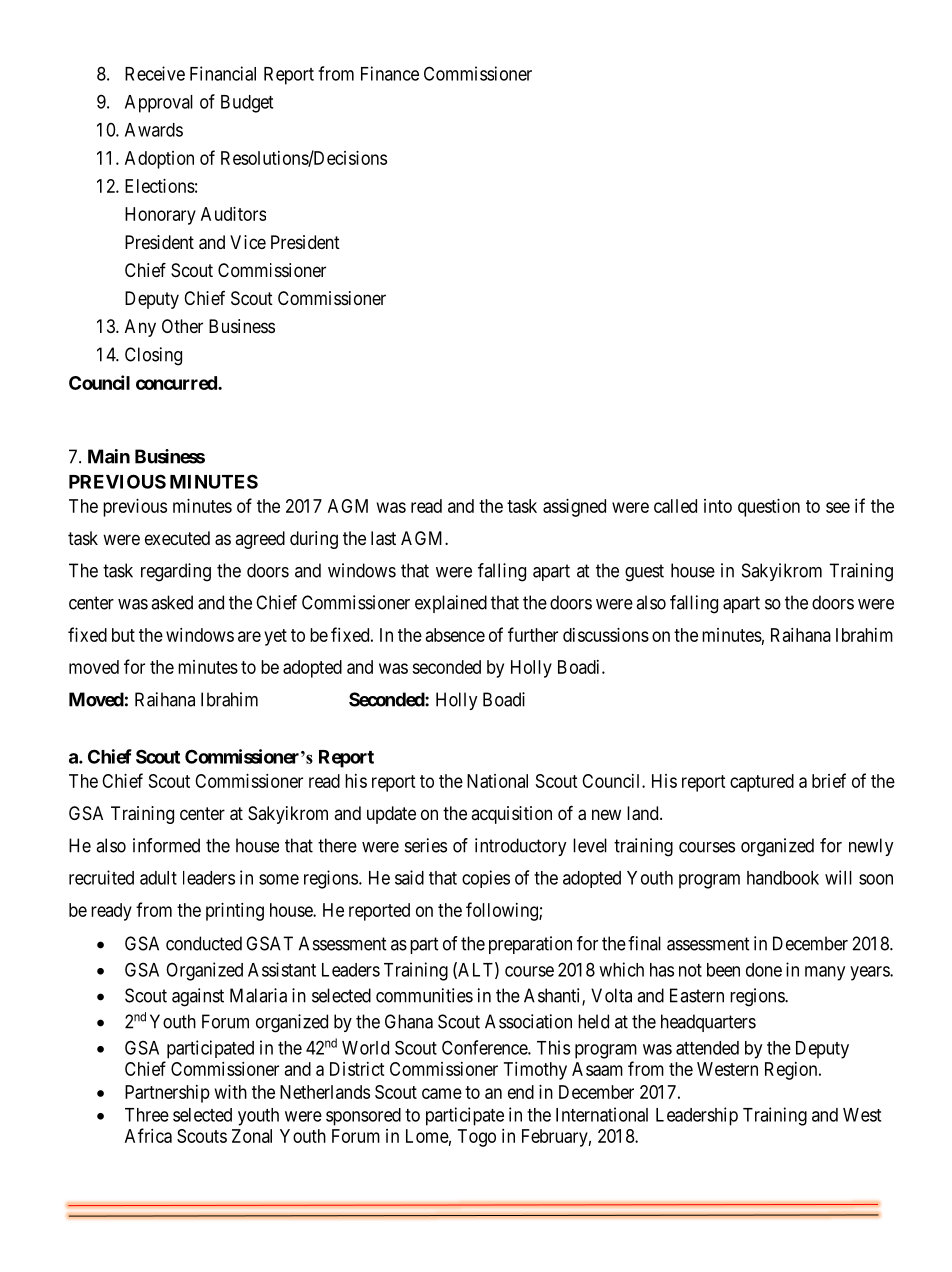 The image size is (952, 1272). I want to click on question, so click(769, 508).
